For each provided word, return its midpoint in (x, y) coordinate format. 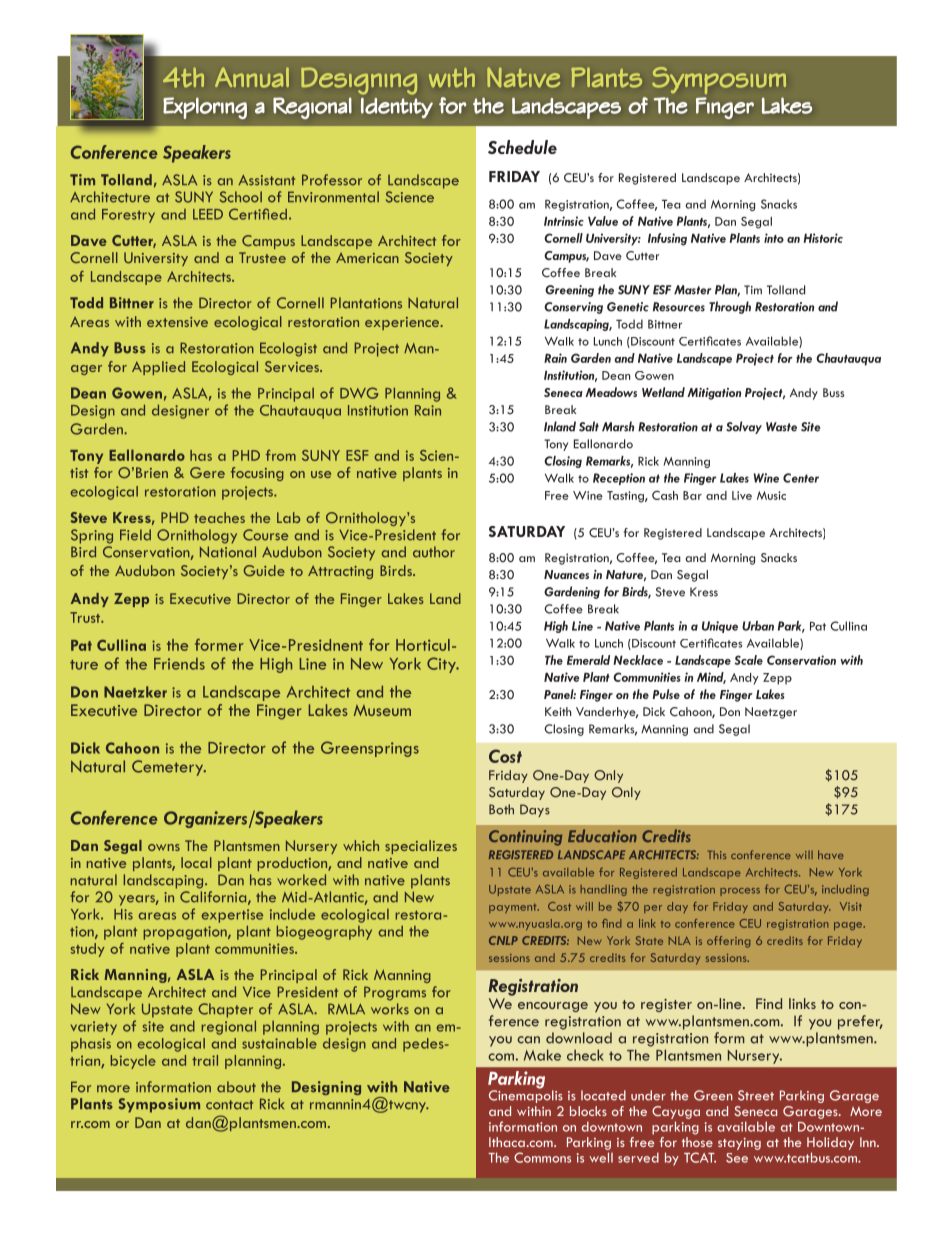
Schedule (522, 147)
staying (739, 1144)
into (774, 238)
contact (229, 1105)
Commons (542, 1157)
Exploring (205, 108)
